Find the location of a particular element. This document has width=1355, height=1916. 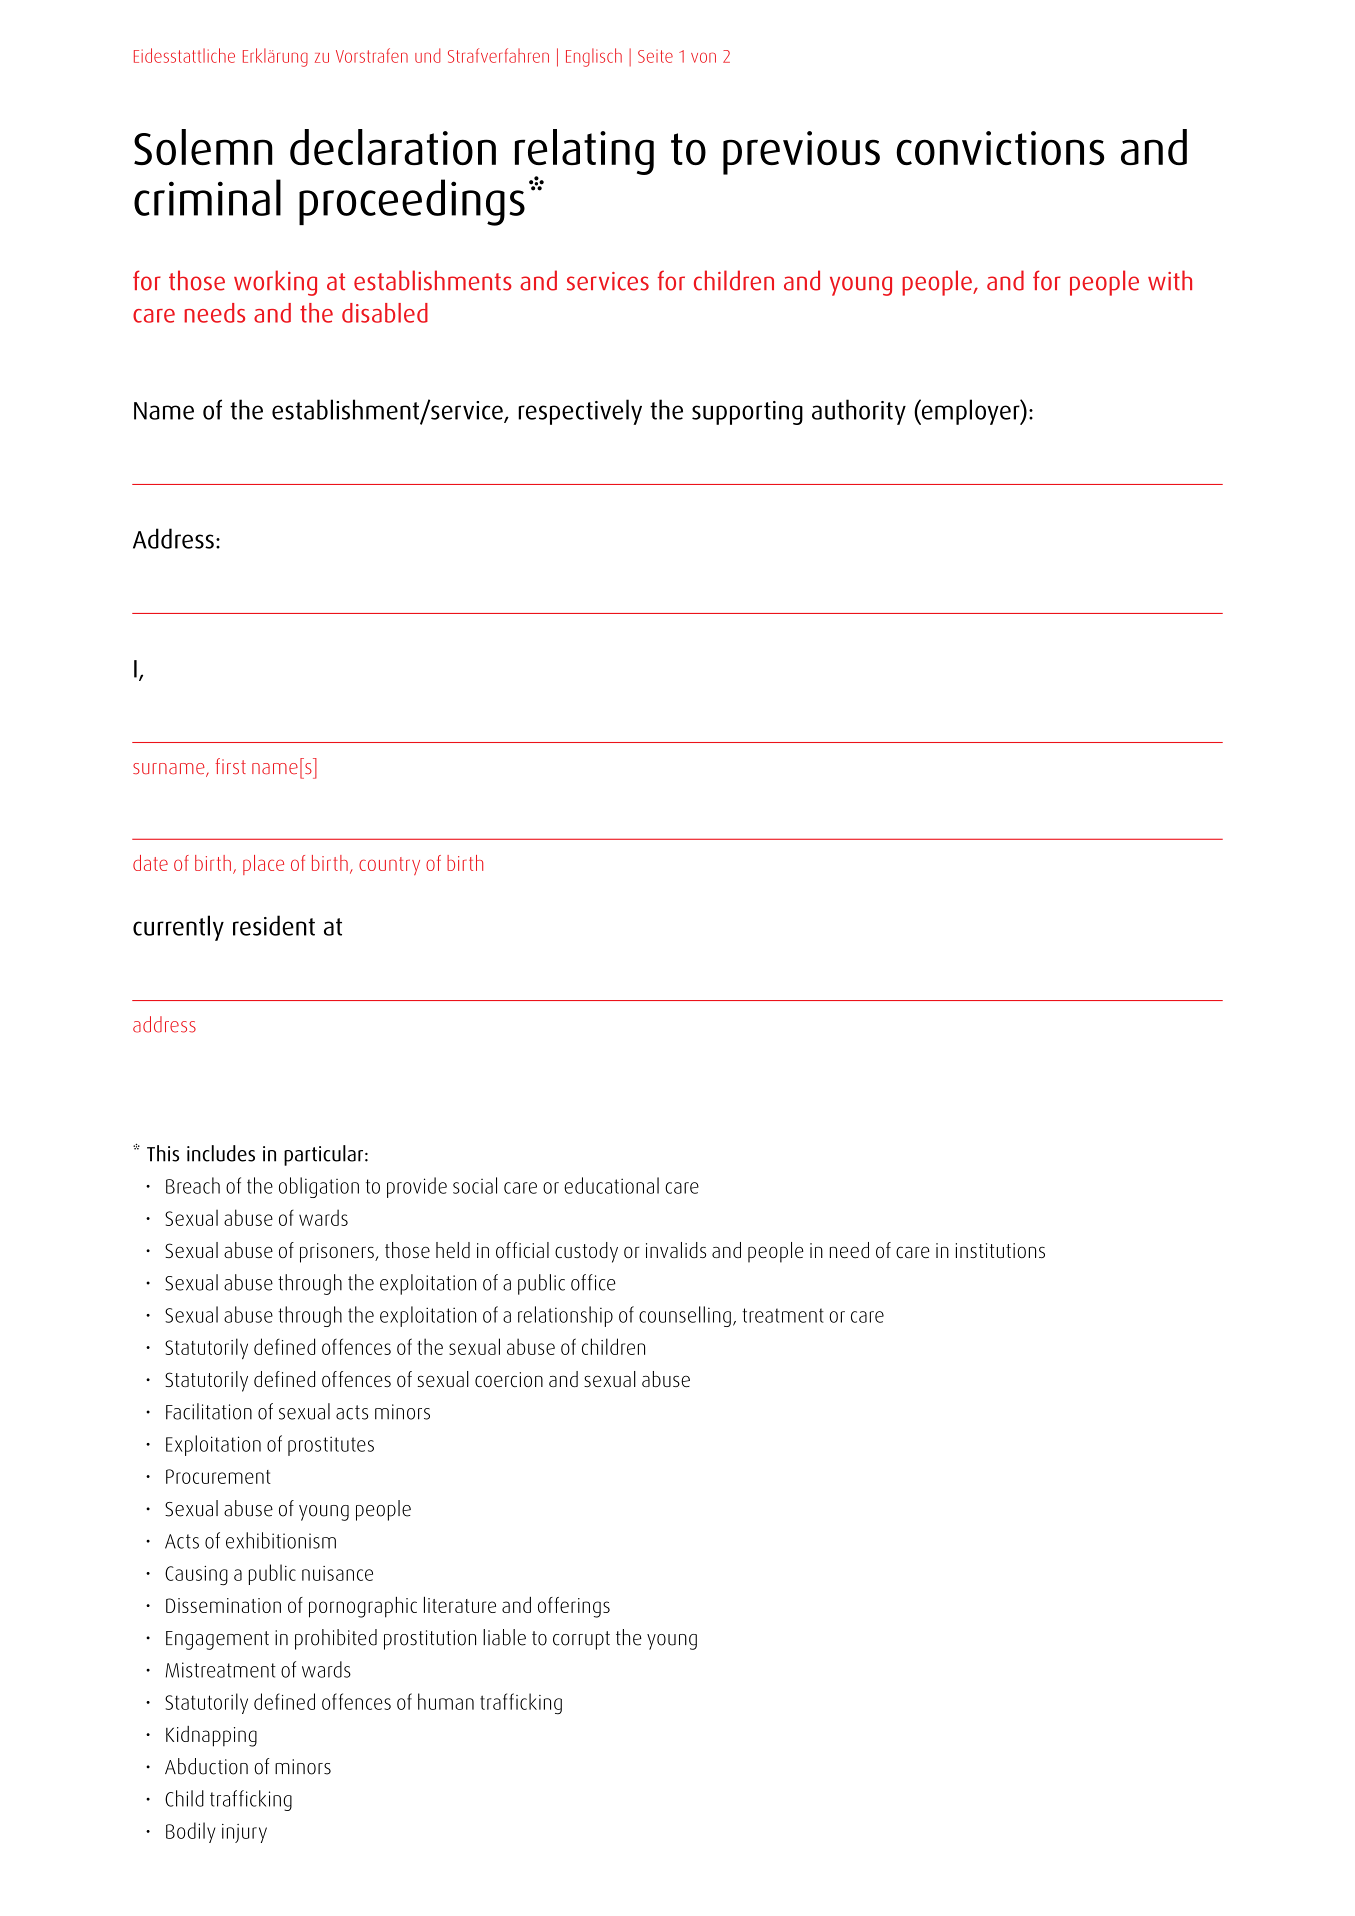

authority is located at coordinates (859, 412).
